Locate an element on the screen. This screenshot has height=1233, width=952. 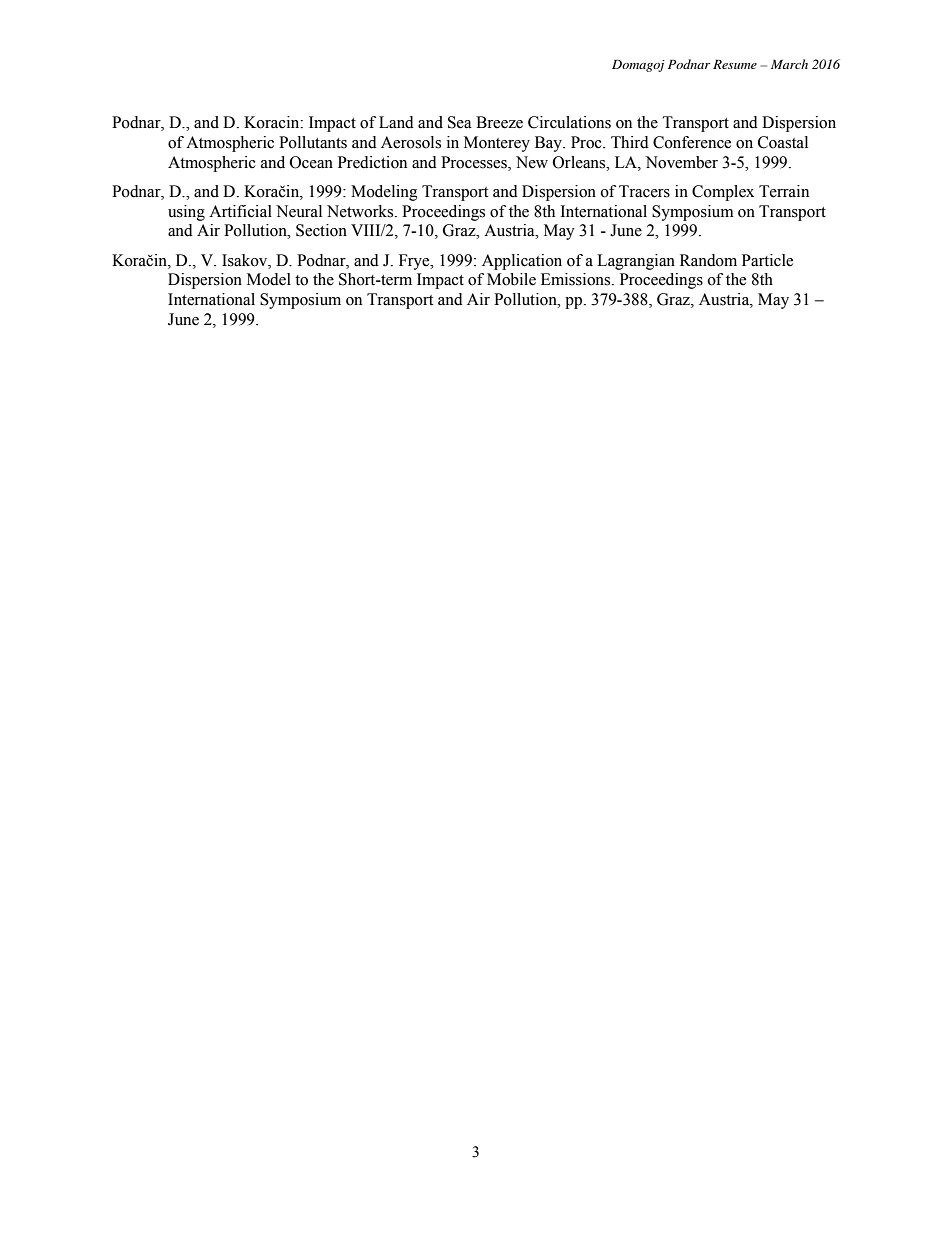
Pollutants is located at coordinates (313, 142).
